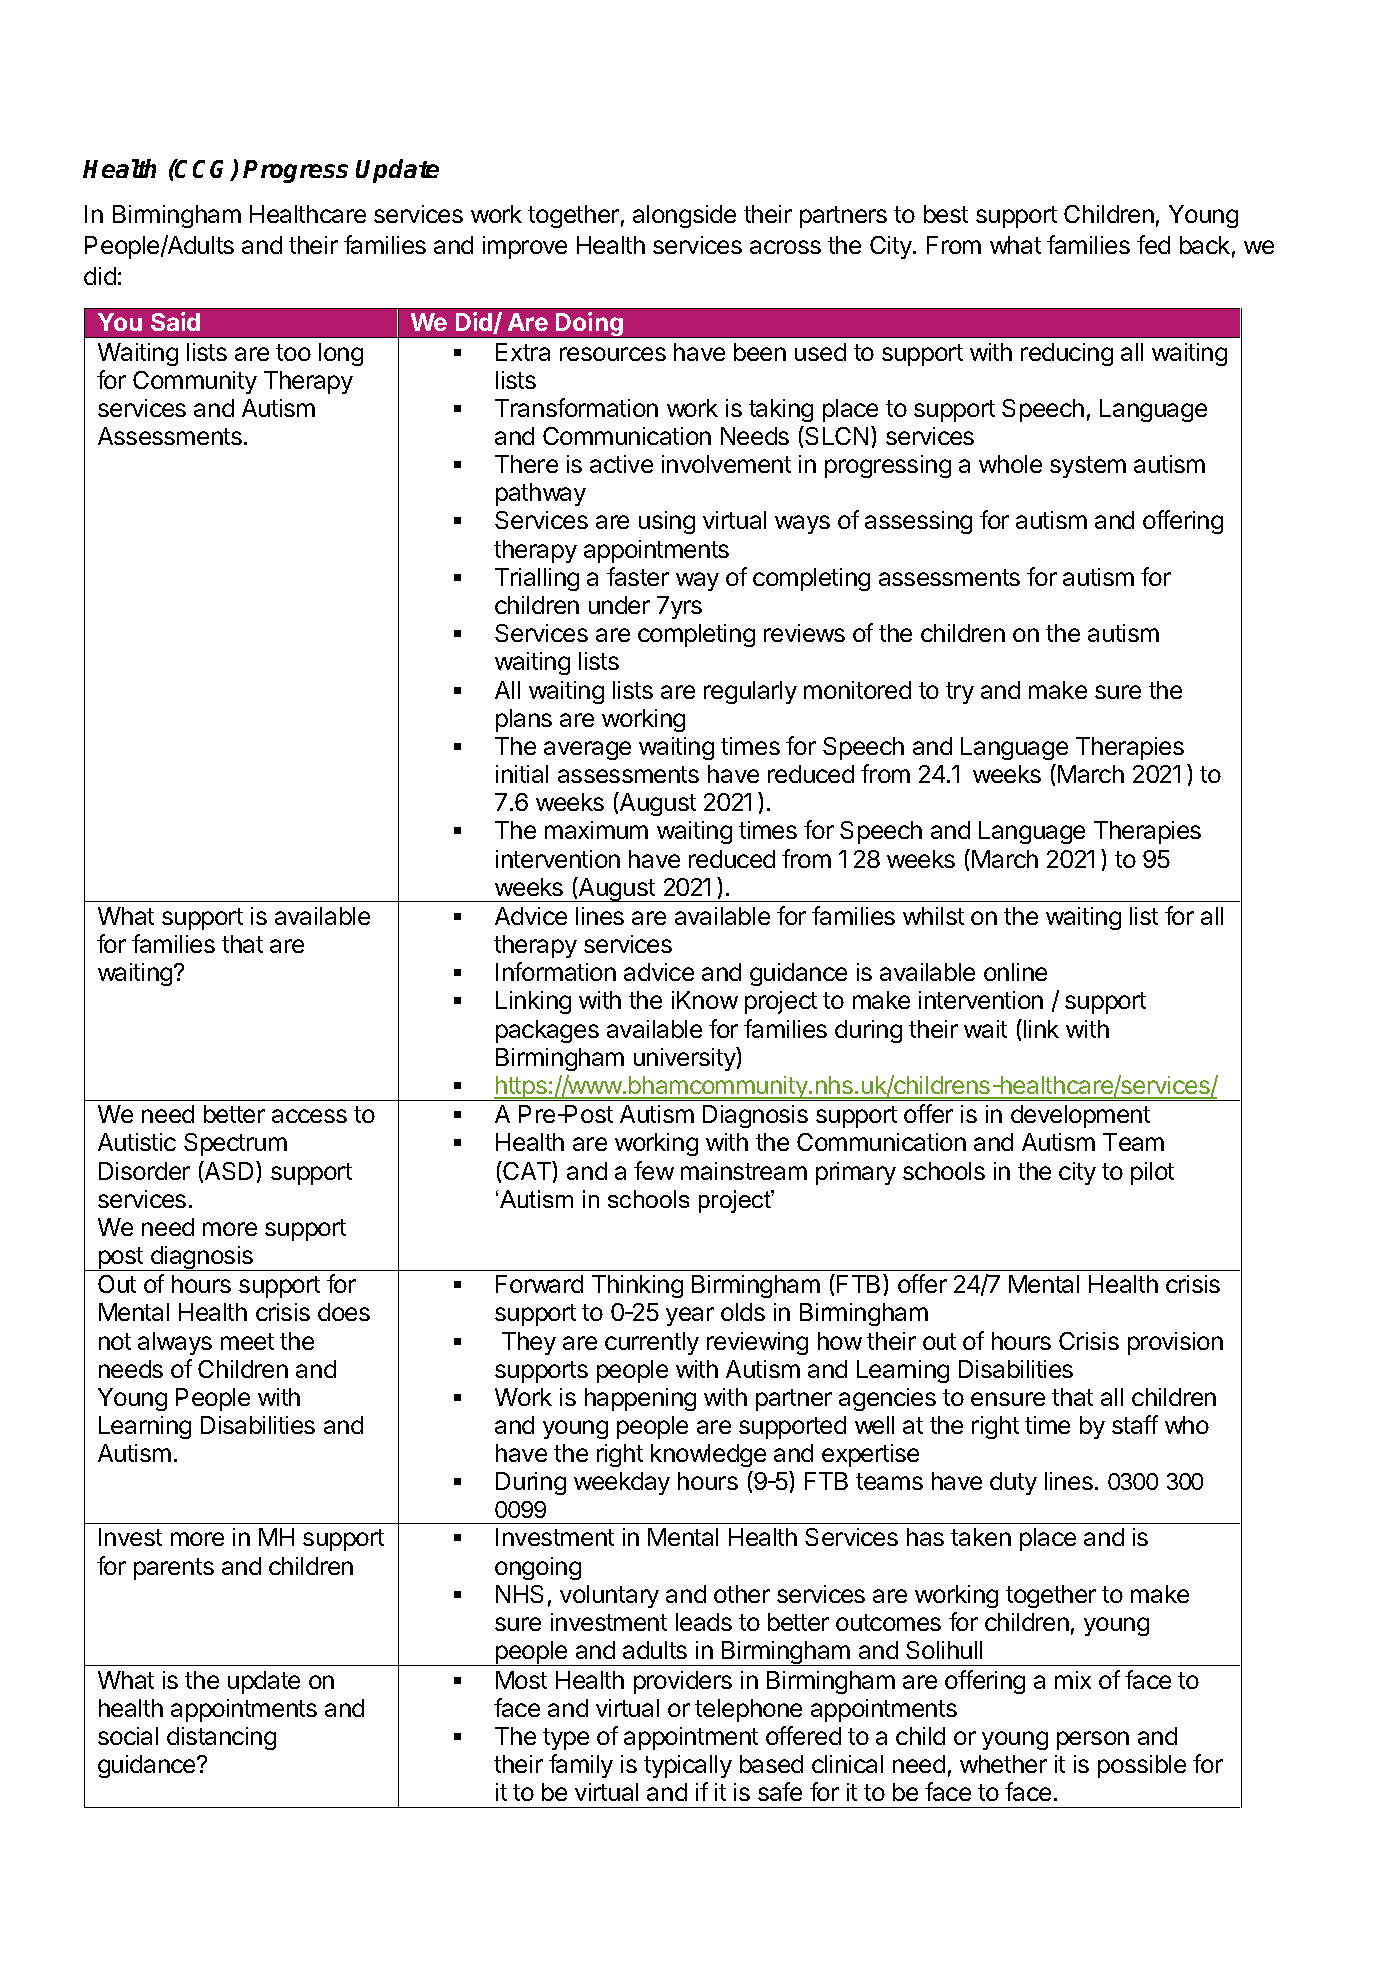 The height and width of the screenshot is (1963, 1388). Describe the element at coordinates (1093, 1740) in the screenshot. I see `person` at that location.
